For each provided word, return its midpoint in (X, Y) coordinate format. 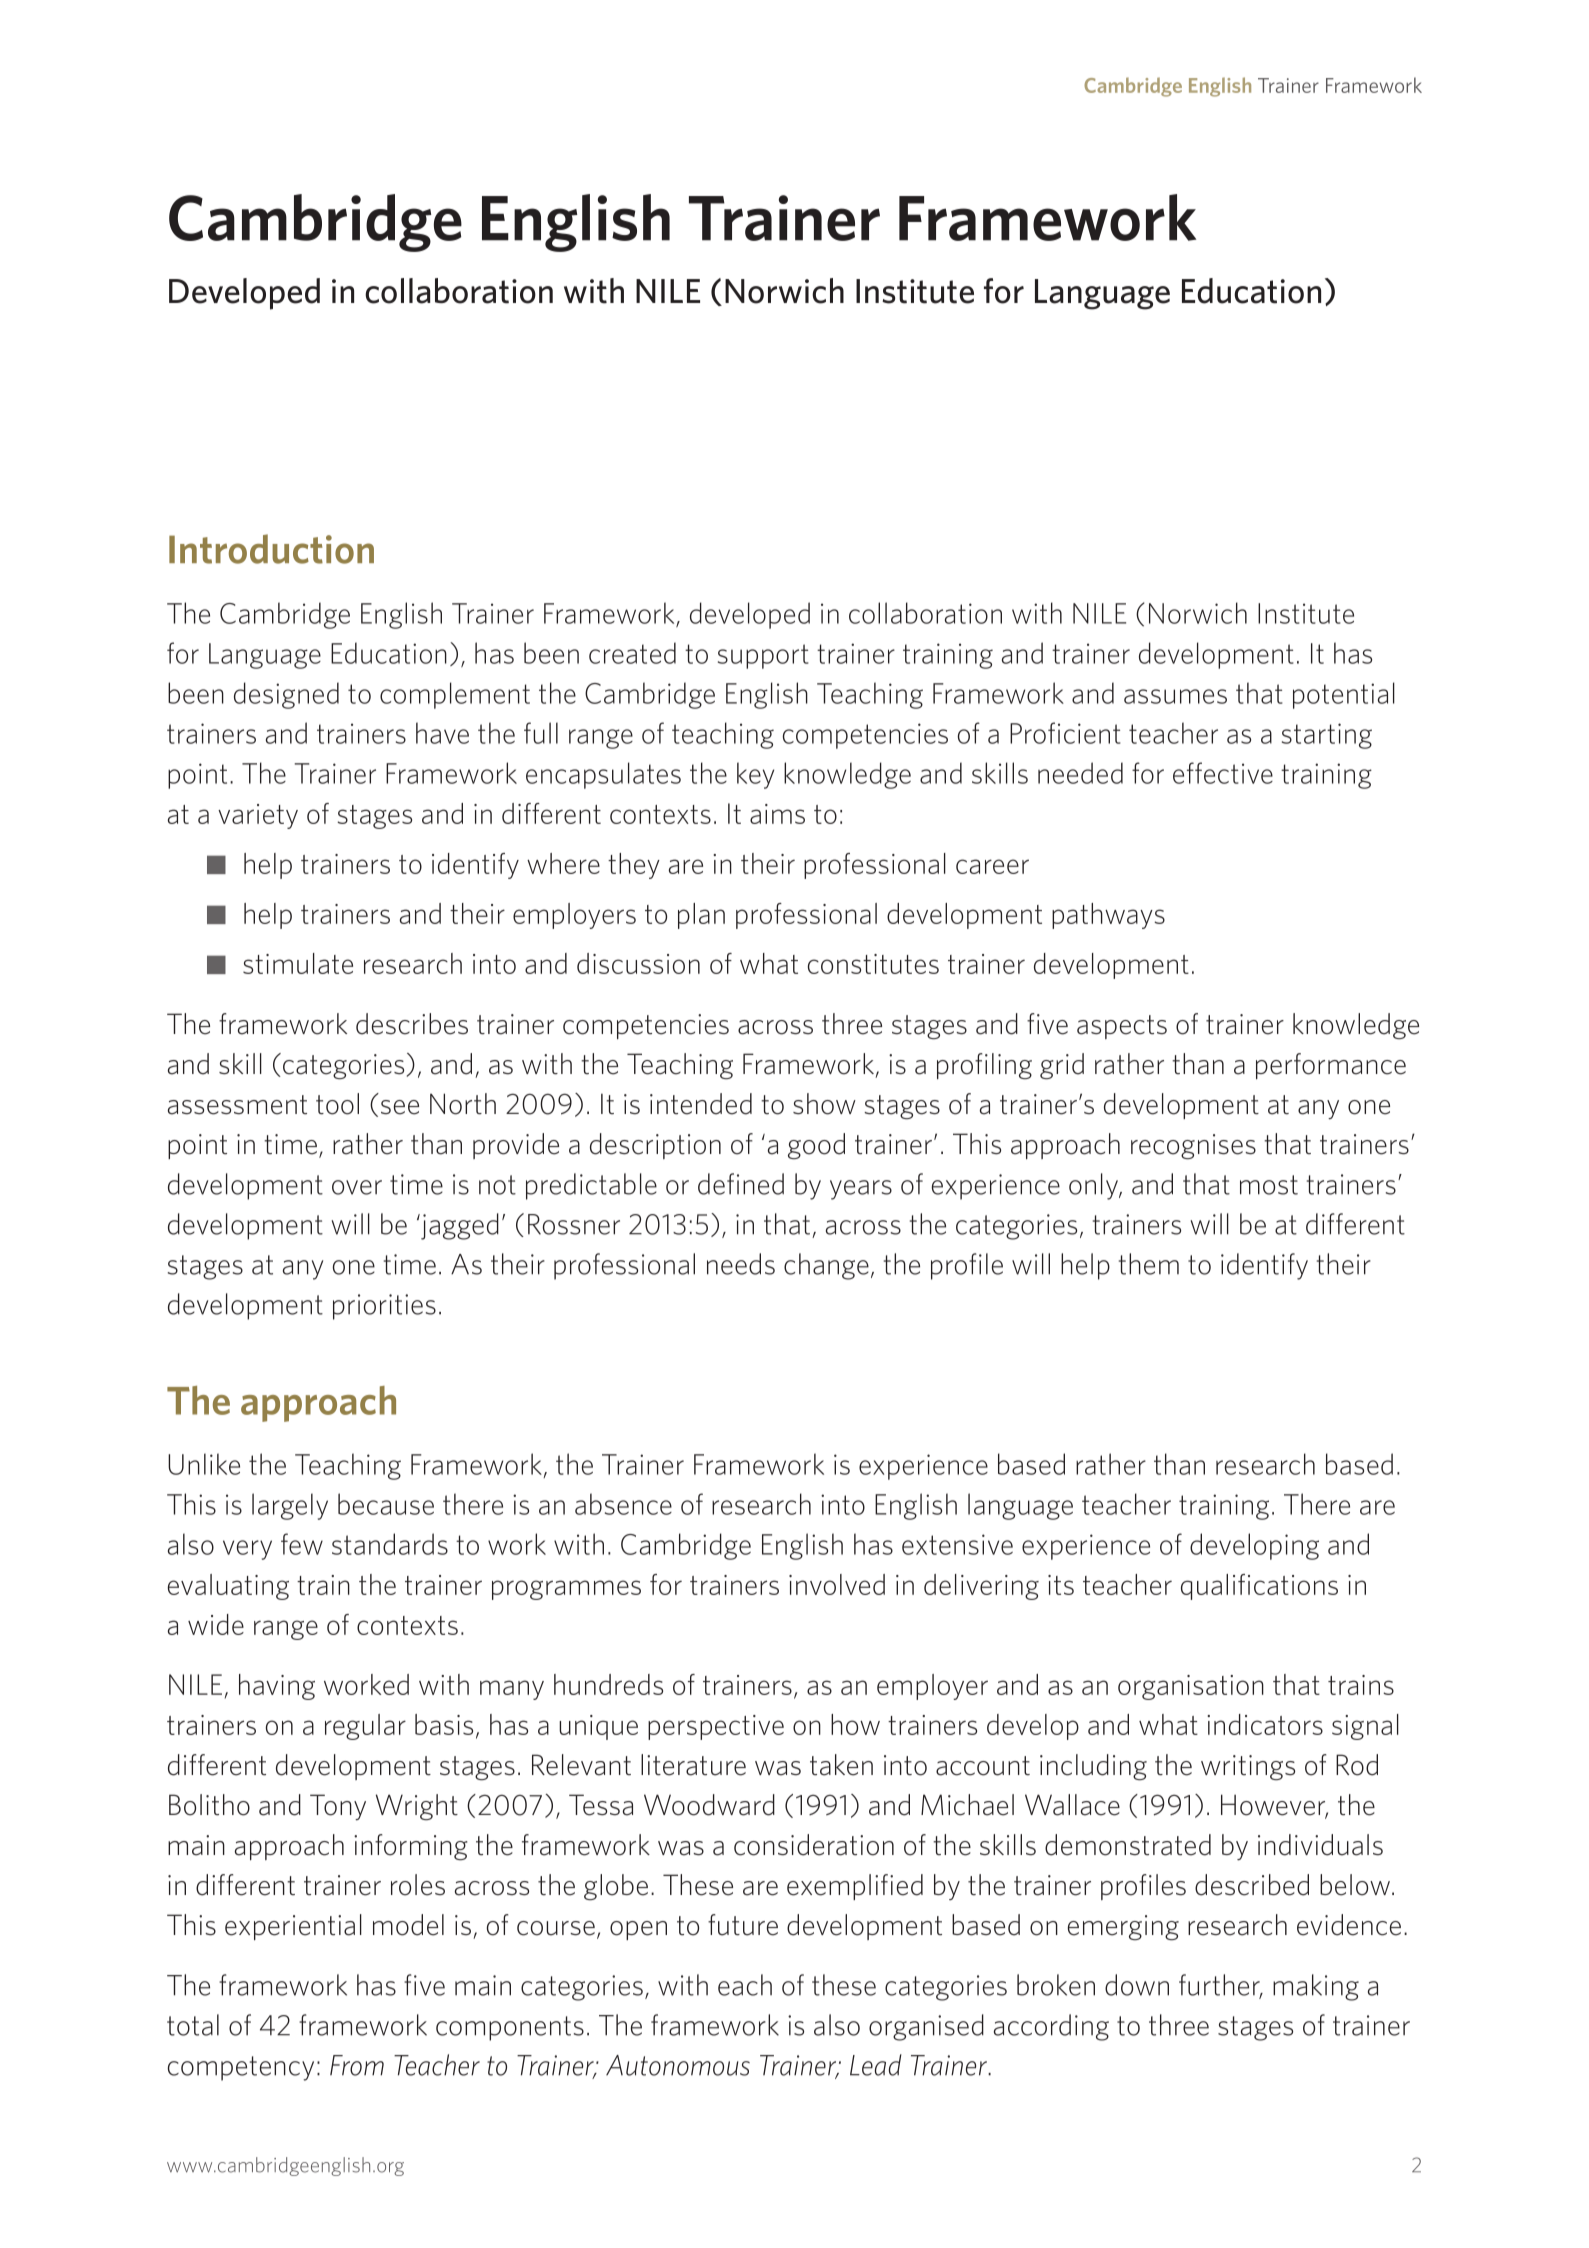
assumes (1175, 696)
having (277, 1687)
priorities (384, 1307)
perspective (716, 1727)
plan (701, 916)
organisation (1191, 1687)
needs (741, 1264)
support (763, 656)
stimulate (298, 963)
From (357, 2065)
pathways (1108, 916)
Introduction (271, 549)
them (1149, 1264)
